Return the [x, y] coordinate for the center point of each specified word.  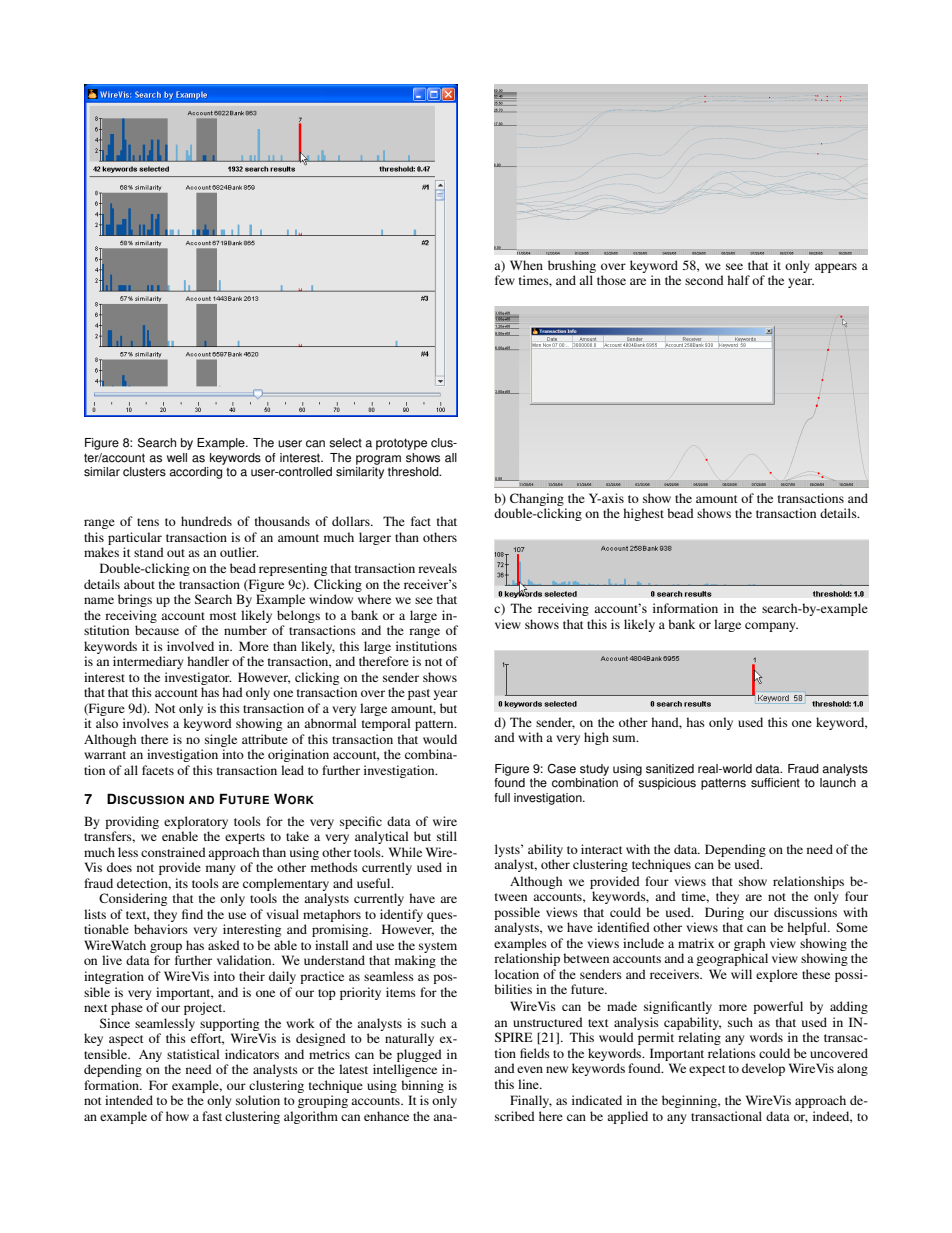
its [181, 883]
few [505, 280]
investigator [198, 678]
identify [401, 915]
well [177, 458]
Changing [537, 499]
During [724, 913]
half [738, 280]
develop [763, 1069]
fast [212, 1116]
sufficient [775, 783]
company [771, 627]
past [419, 694]
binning [422, 1086]
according [195, 473]
